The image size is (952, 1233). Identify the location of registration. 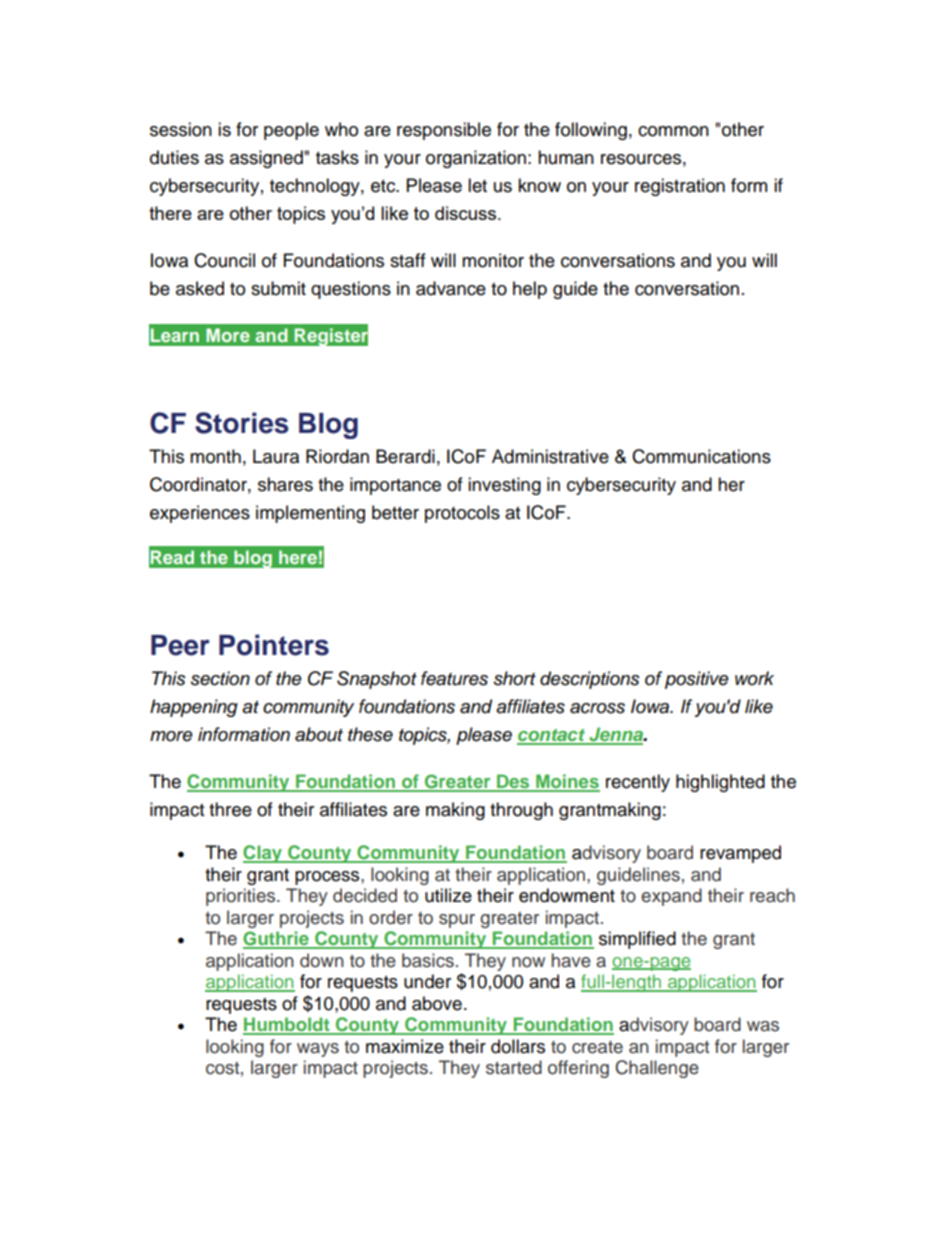
(680, 187).
